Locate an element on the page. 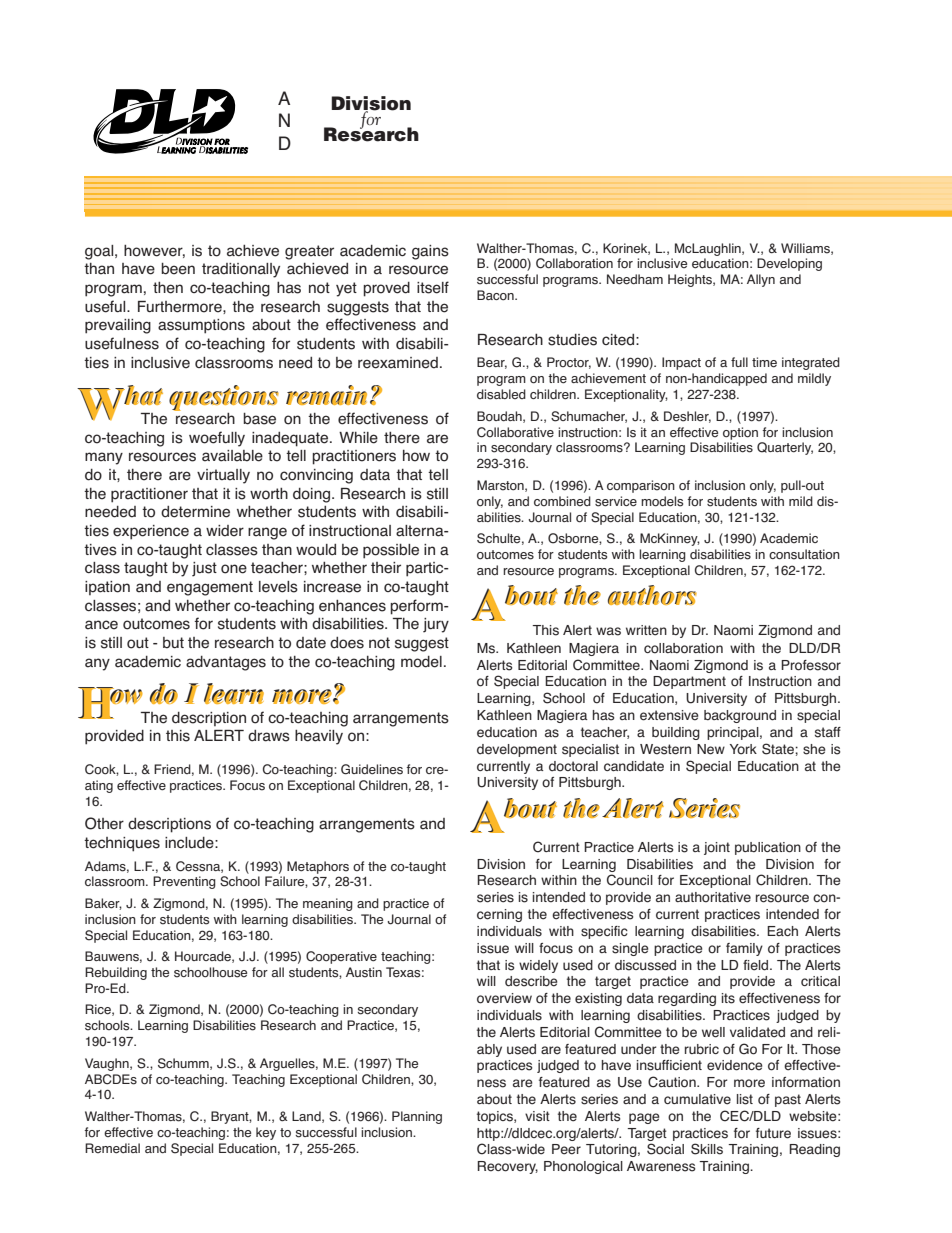 The width and height of the page is (952, 1233). been is located at coordinates (178, 269).
